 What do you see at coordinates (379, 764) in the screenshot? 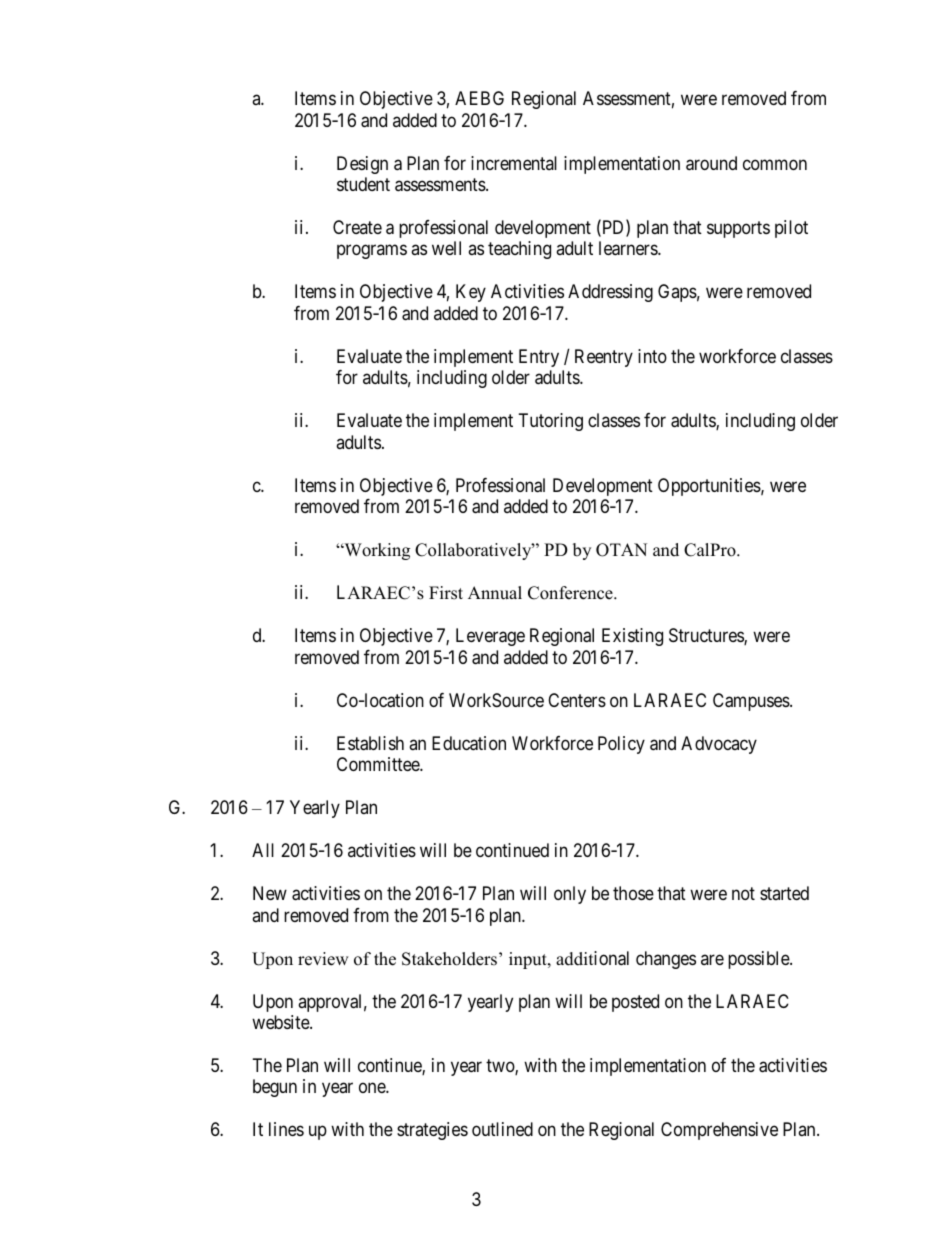
I see `Committee` at bounding box center [379, 764].
